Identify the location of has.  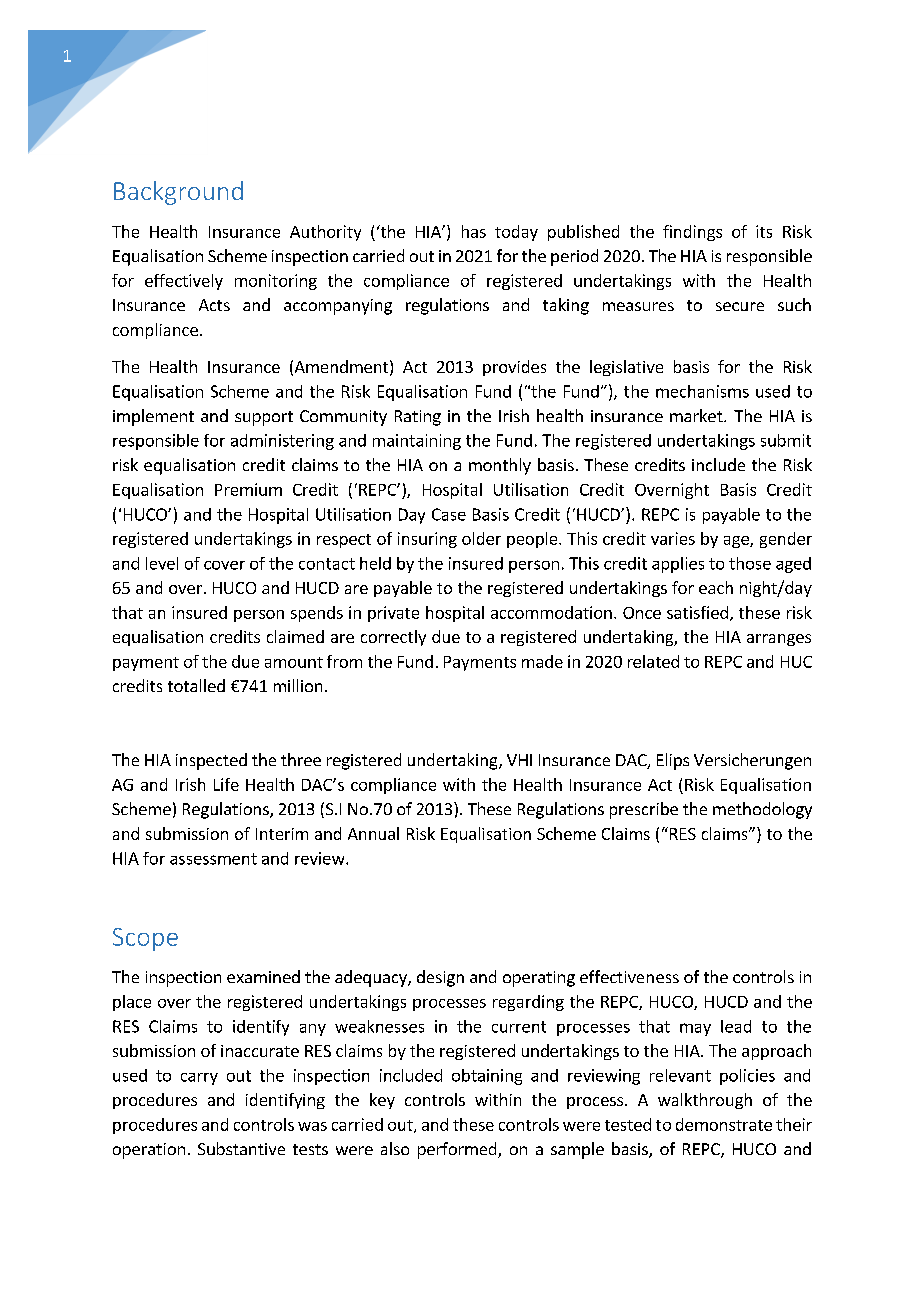
(474, 231).
